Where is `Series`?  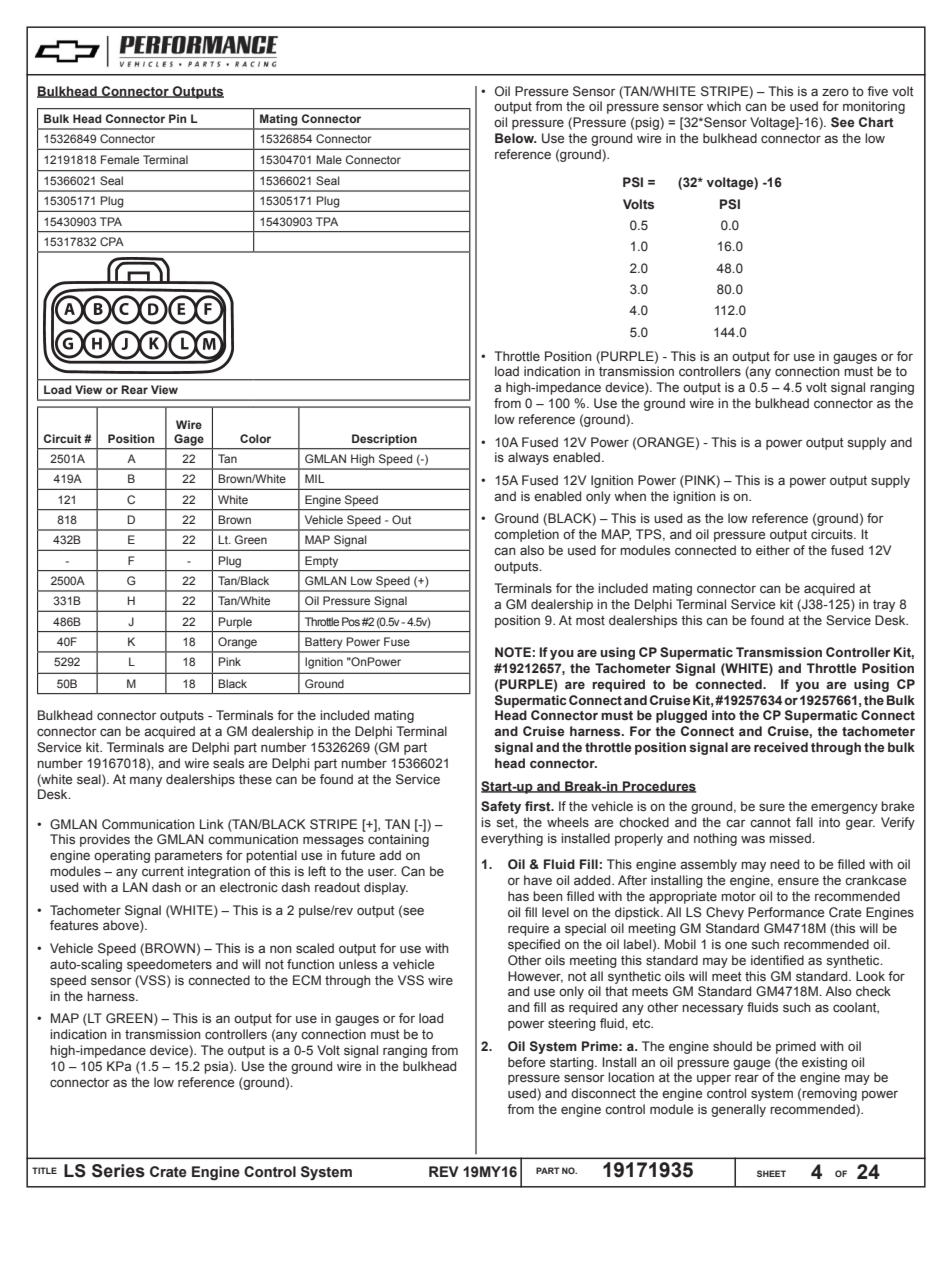 Series is located at coordinates (118, 1171).
